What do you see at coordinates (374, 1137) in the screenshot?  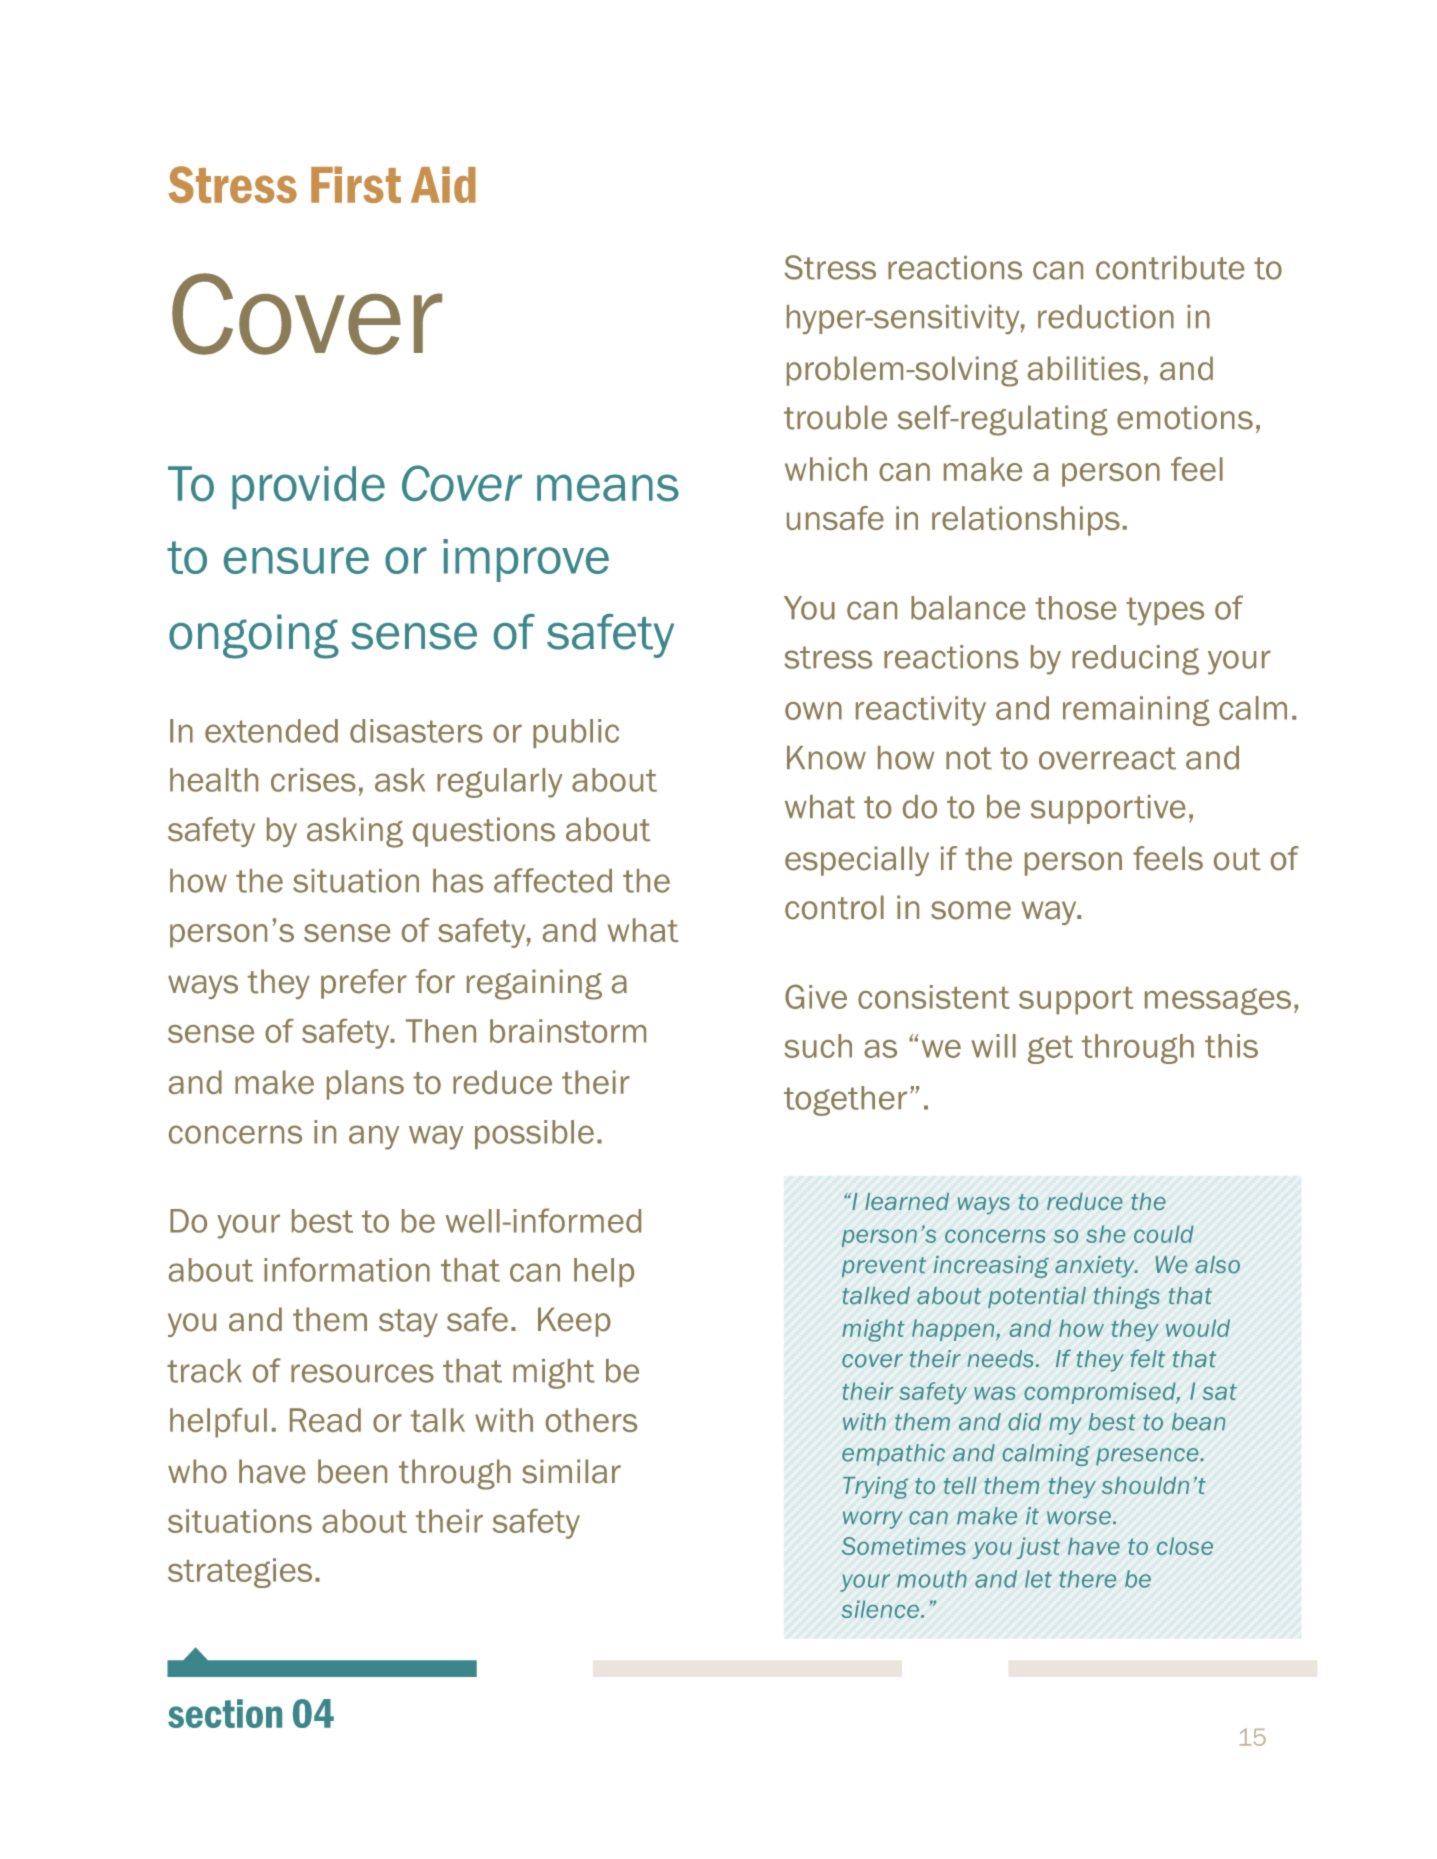 I see `any` at bounding box center [374, 1137].
